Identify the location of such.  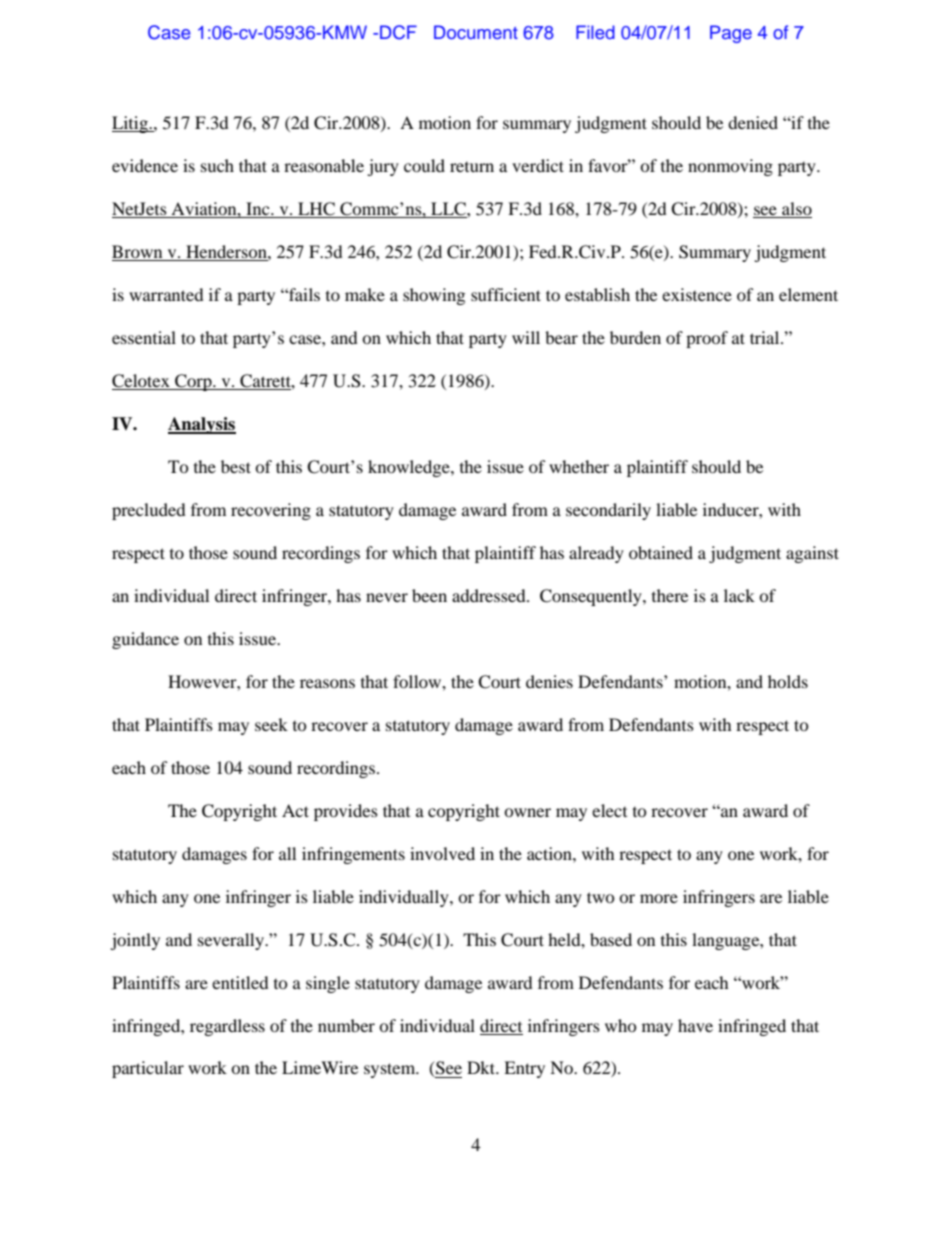
(217, 165).
